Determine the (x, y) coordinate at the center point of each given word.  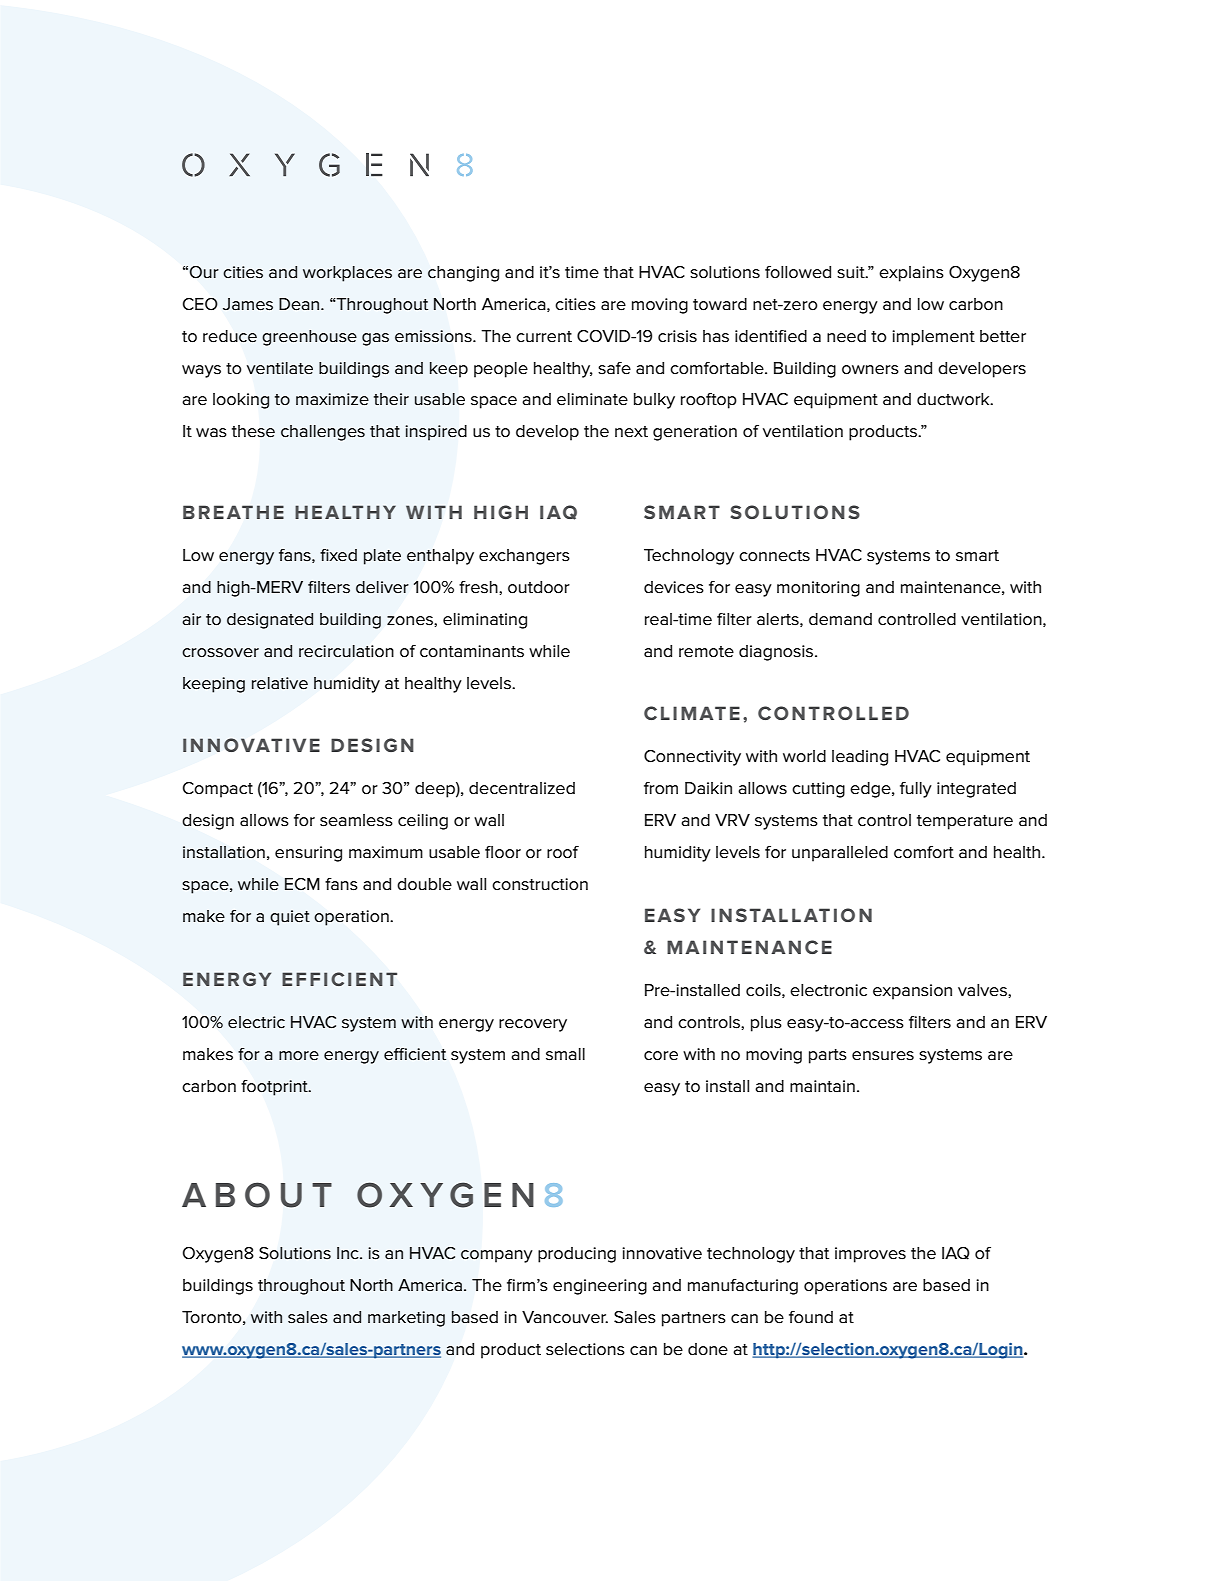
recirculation (346, 651)
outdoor (539, 587)
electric (256, 1022)
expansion (912, 992)
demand (840, 619)
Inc (349, 1253)
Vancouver (565, 1317)
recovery (533, 1025)
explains (911, 274)
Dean (300, 304)
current (544, 337)
